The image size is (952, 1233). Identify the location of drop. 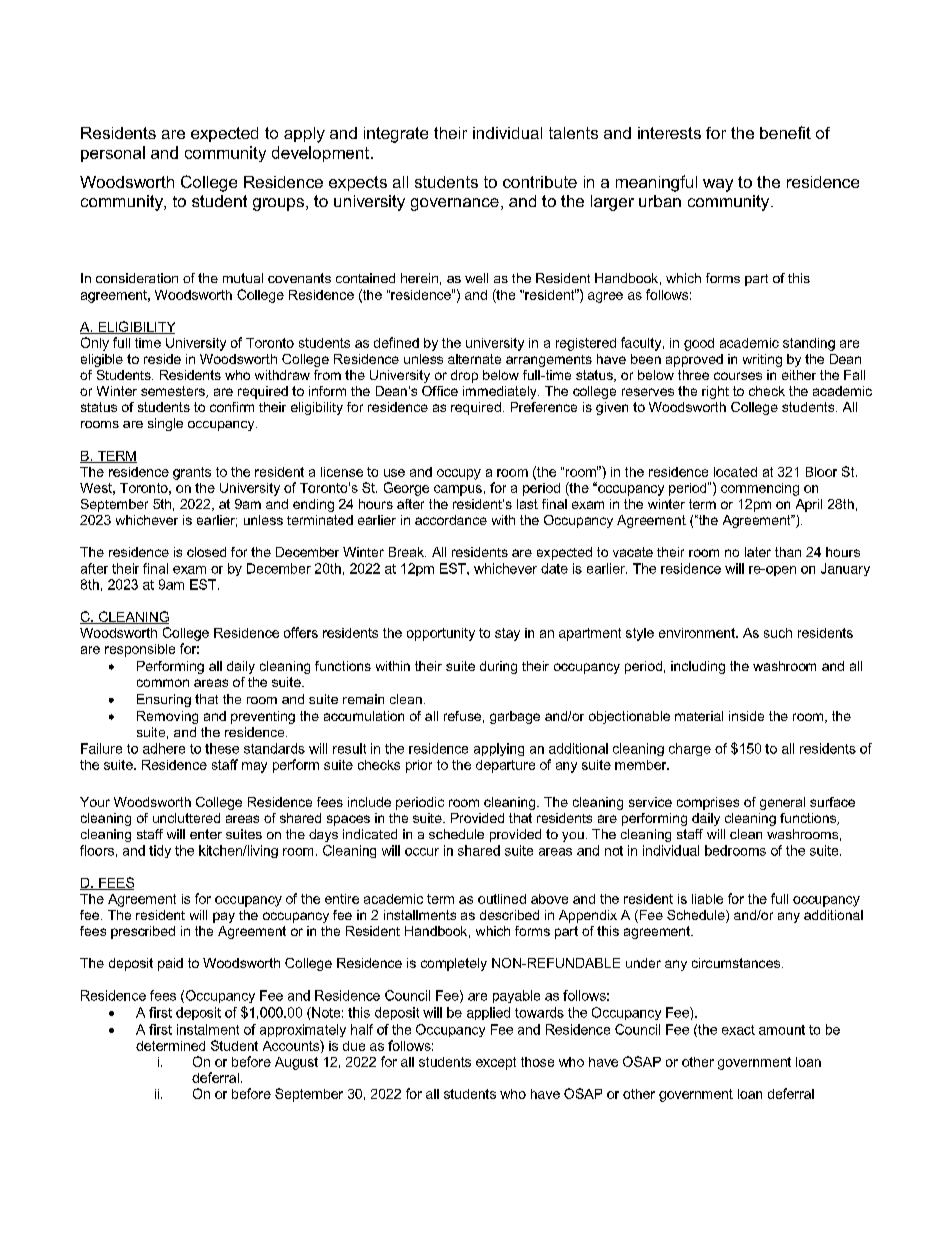
(464, 376).
